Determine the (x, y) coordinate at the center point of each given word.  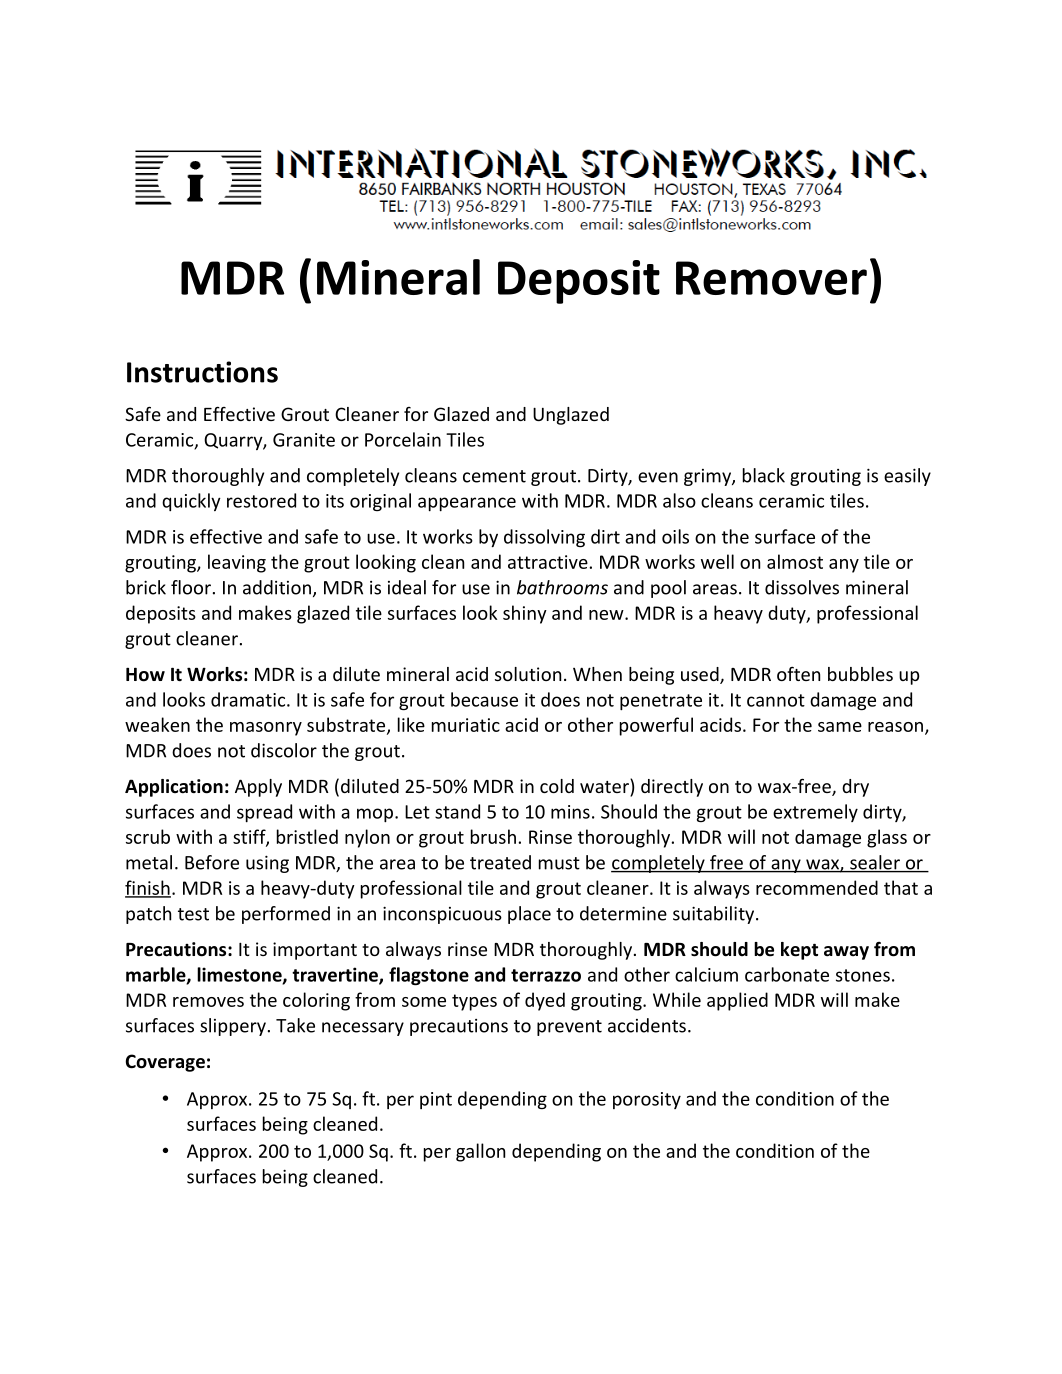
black (764, 475)
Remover (771, 278)
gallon (480, 1152)
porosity (647, 1100)
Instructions (202, 372)
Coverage (165, 1063)
